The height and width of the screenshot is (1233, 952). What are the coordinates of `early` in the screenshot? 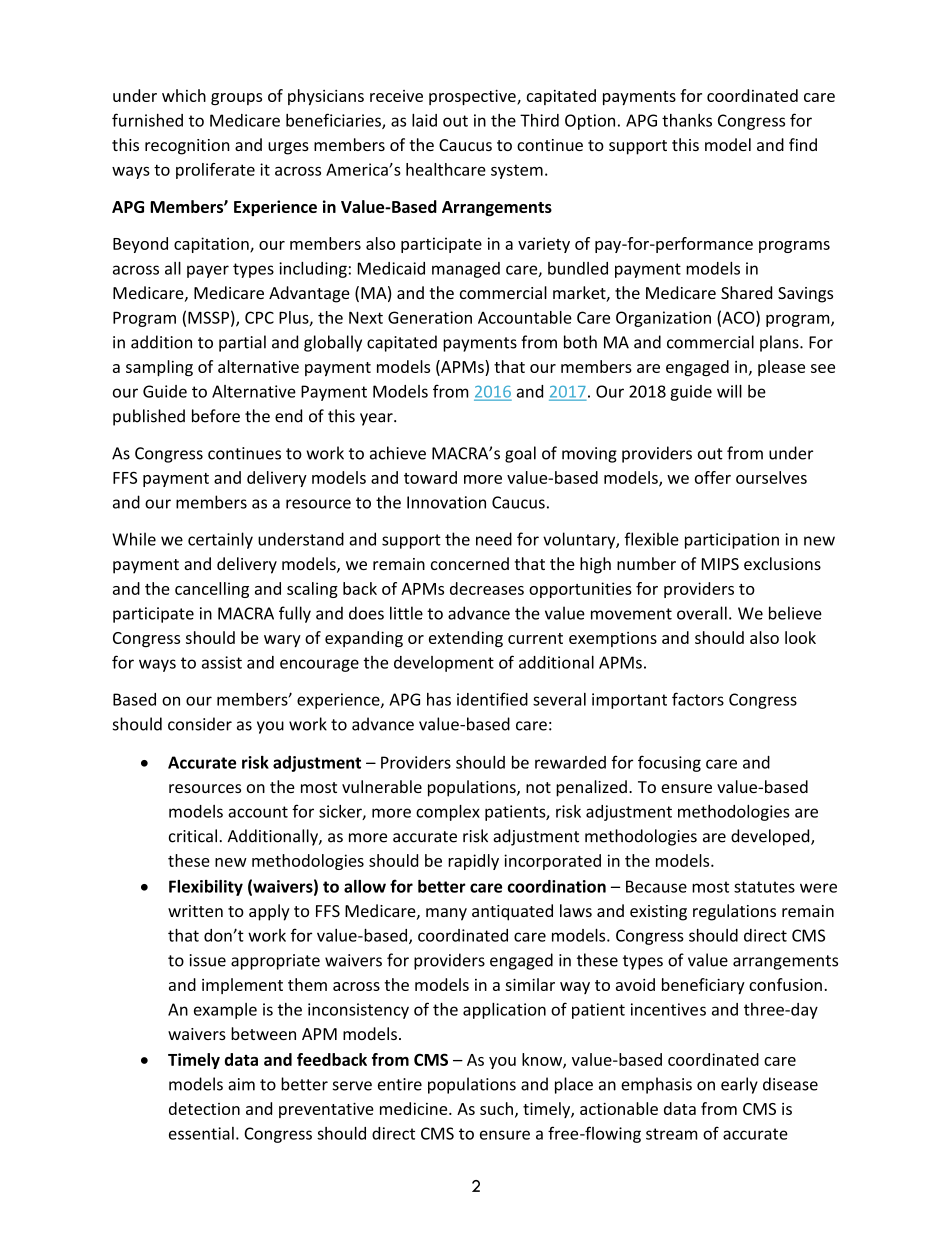 It's located at (739, 1085).
